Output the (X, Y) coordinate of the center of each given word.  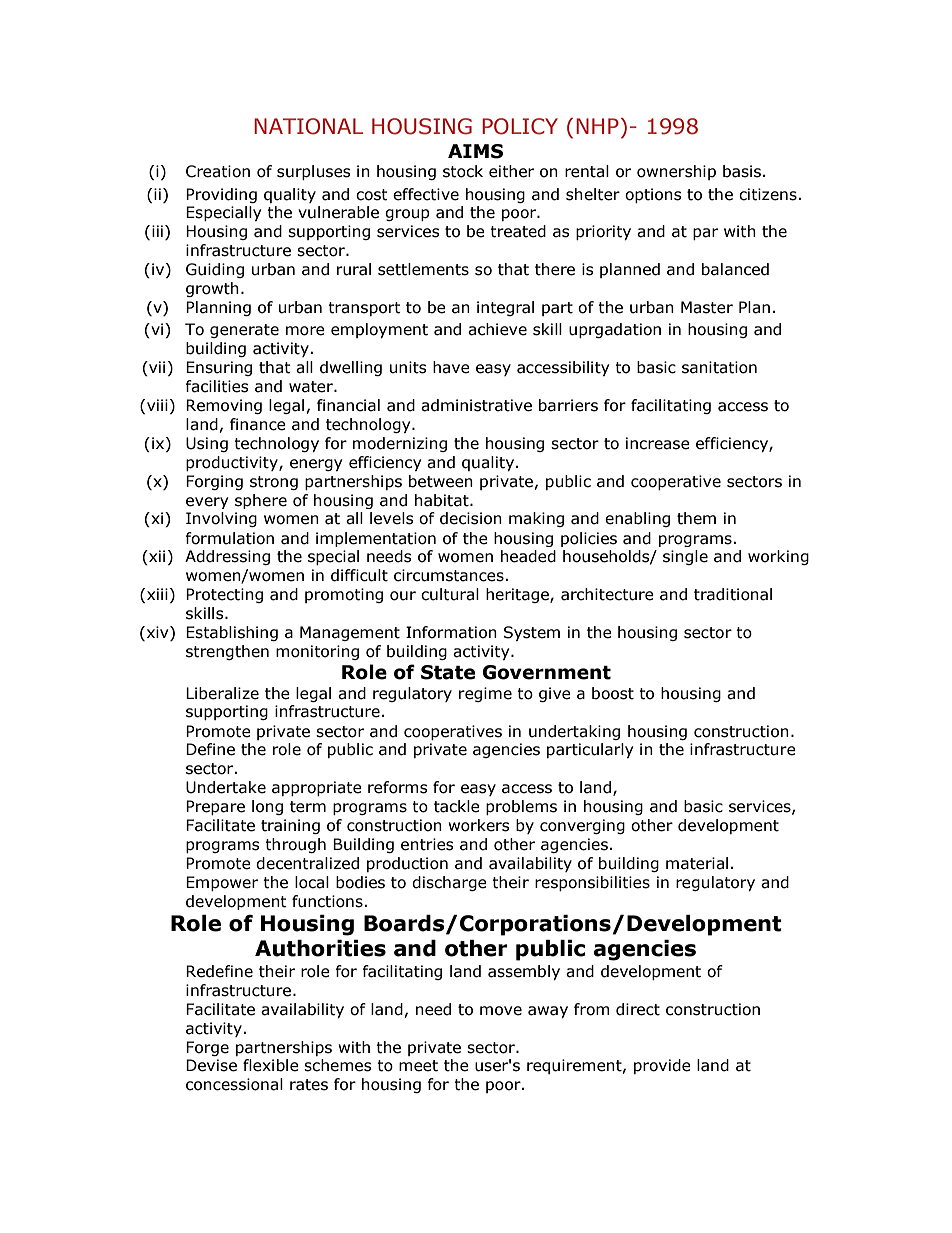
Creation (218, 171)
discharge (449, 883)
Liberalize (222, 693)
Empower (222, 883)
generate (244, 331)
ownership (676, 172)
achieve (497, 329)
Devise (211, 1065)
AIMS (475, 151)
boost (613, 693)
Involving (221, 519)
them (696, 518)
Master (707, 307)
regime (485, 694)
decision (471, 518)
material (697, 863)
